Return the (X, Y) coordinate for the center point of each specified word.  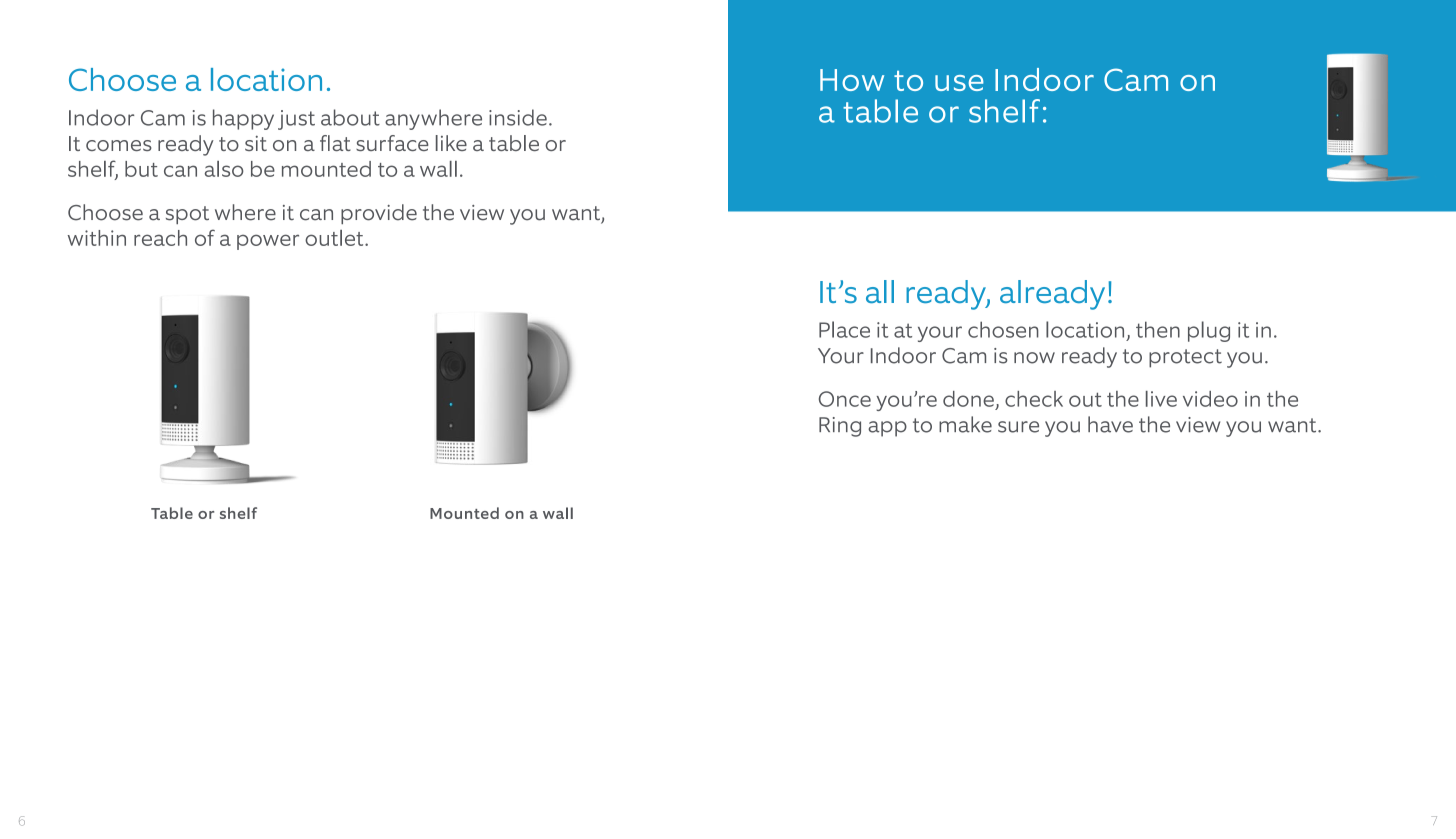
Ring (840, 427)
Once (845, 399)
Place (844, 329)
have (1110, 424)
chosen (1003, 329)
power (268, 242)
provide (379, 214)
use (959, 83)
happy (243, 119)
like (451, 143)
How (852, 80)
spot (187, 215)
